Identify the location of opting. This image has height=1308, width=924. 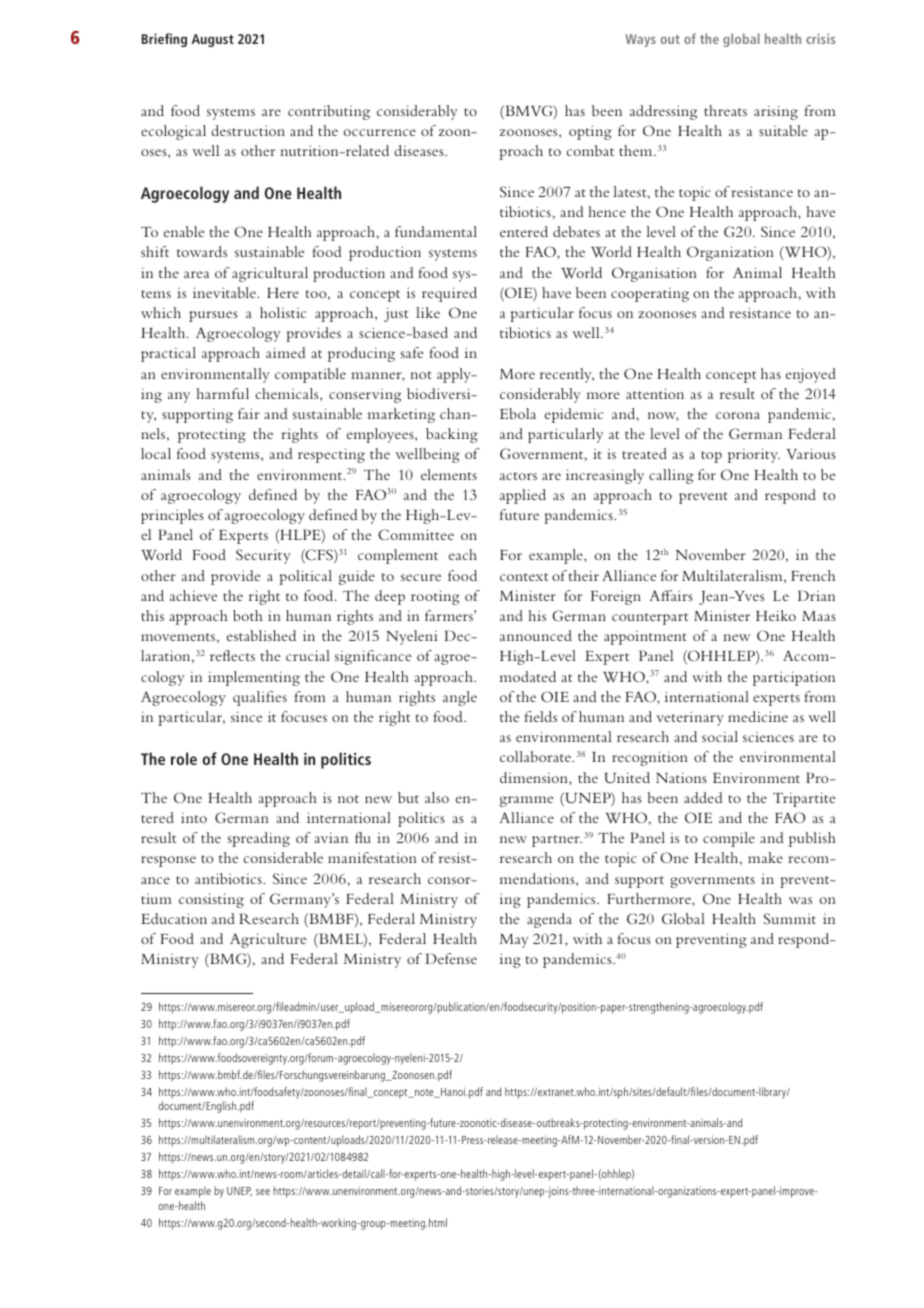
(590, 132).
